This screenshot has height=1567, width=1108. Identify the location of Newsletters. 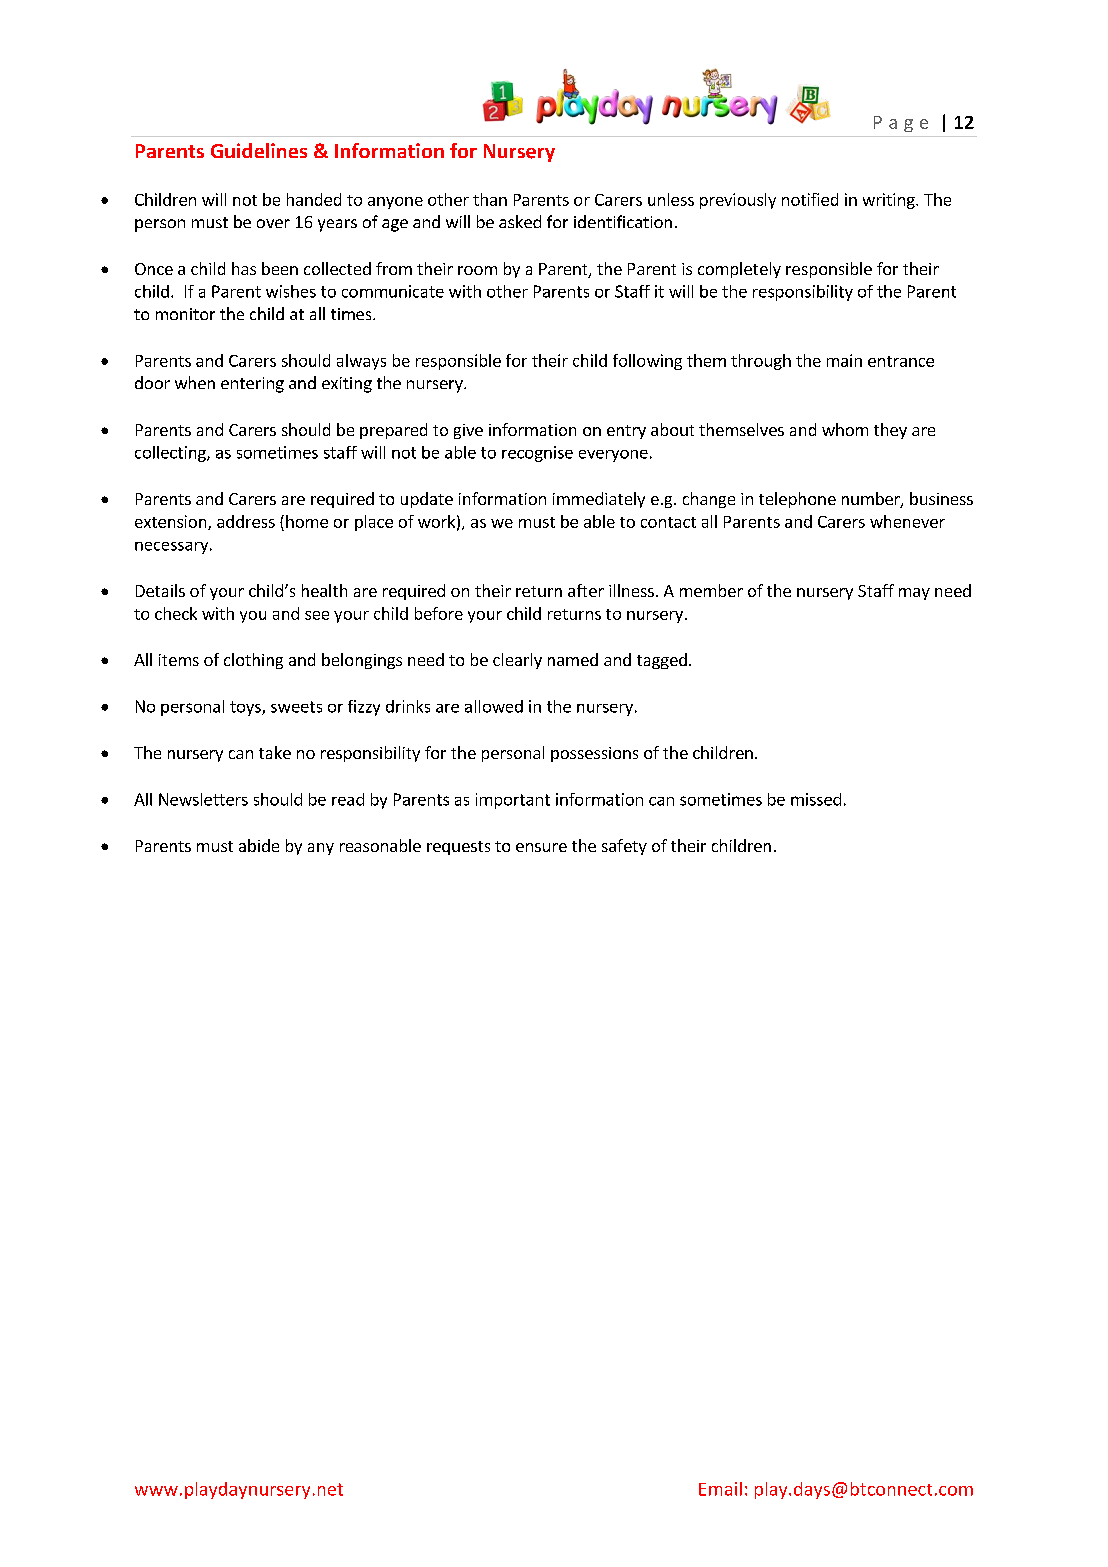
(203, 799).
